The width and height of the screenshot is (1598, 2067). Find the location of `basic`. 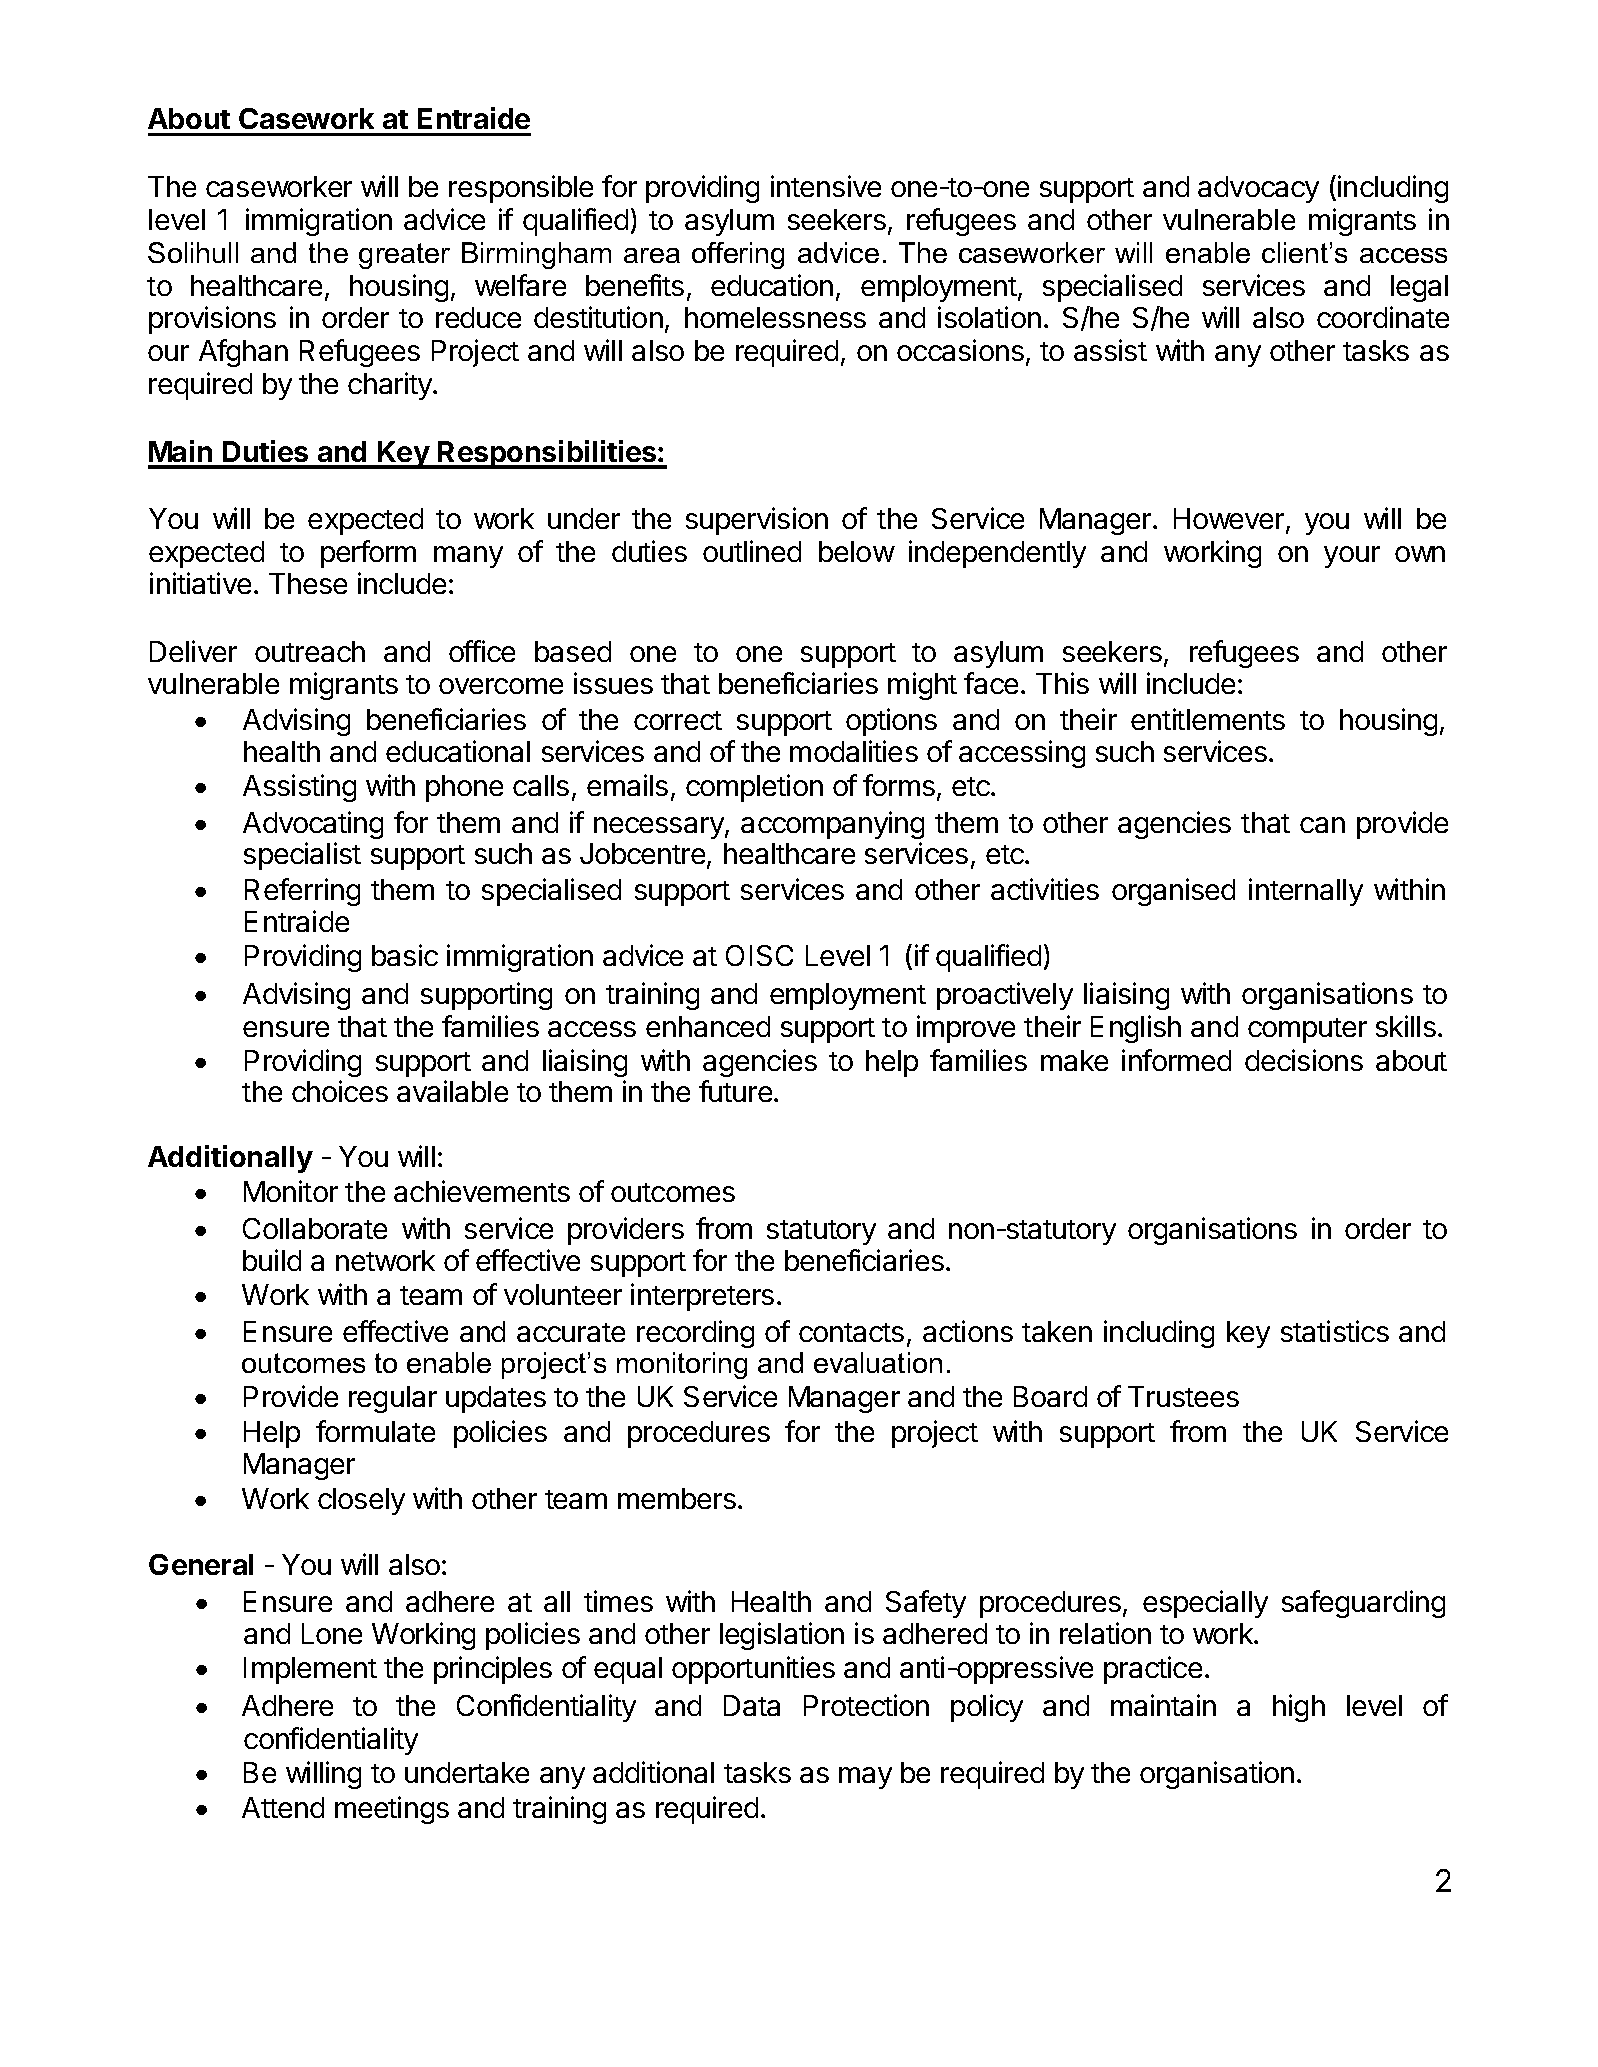

basic is located at coordinates (405, 955).
